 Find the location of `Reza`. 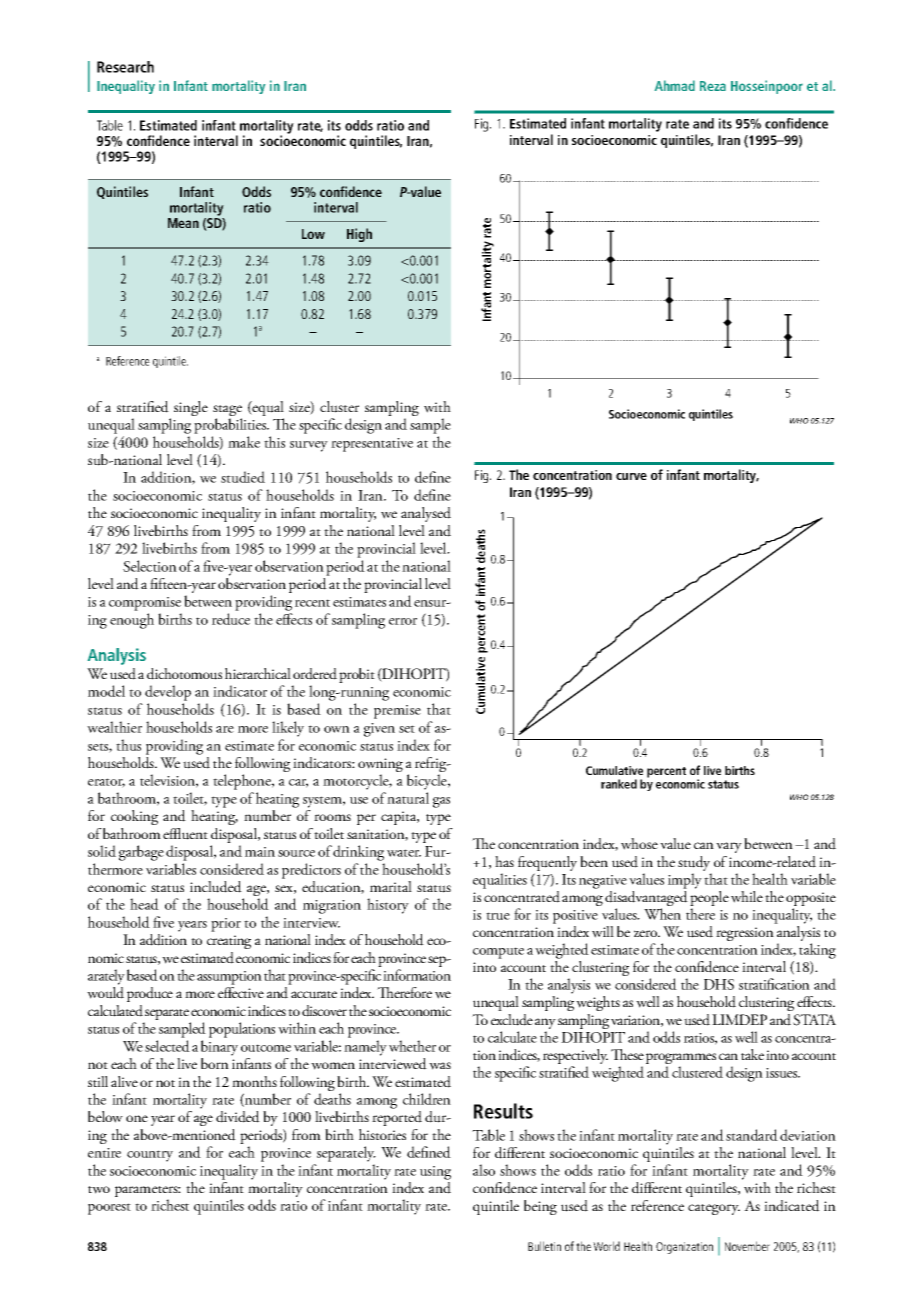

Reza is located at coordinates (713, 86).
